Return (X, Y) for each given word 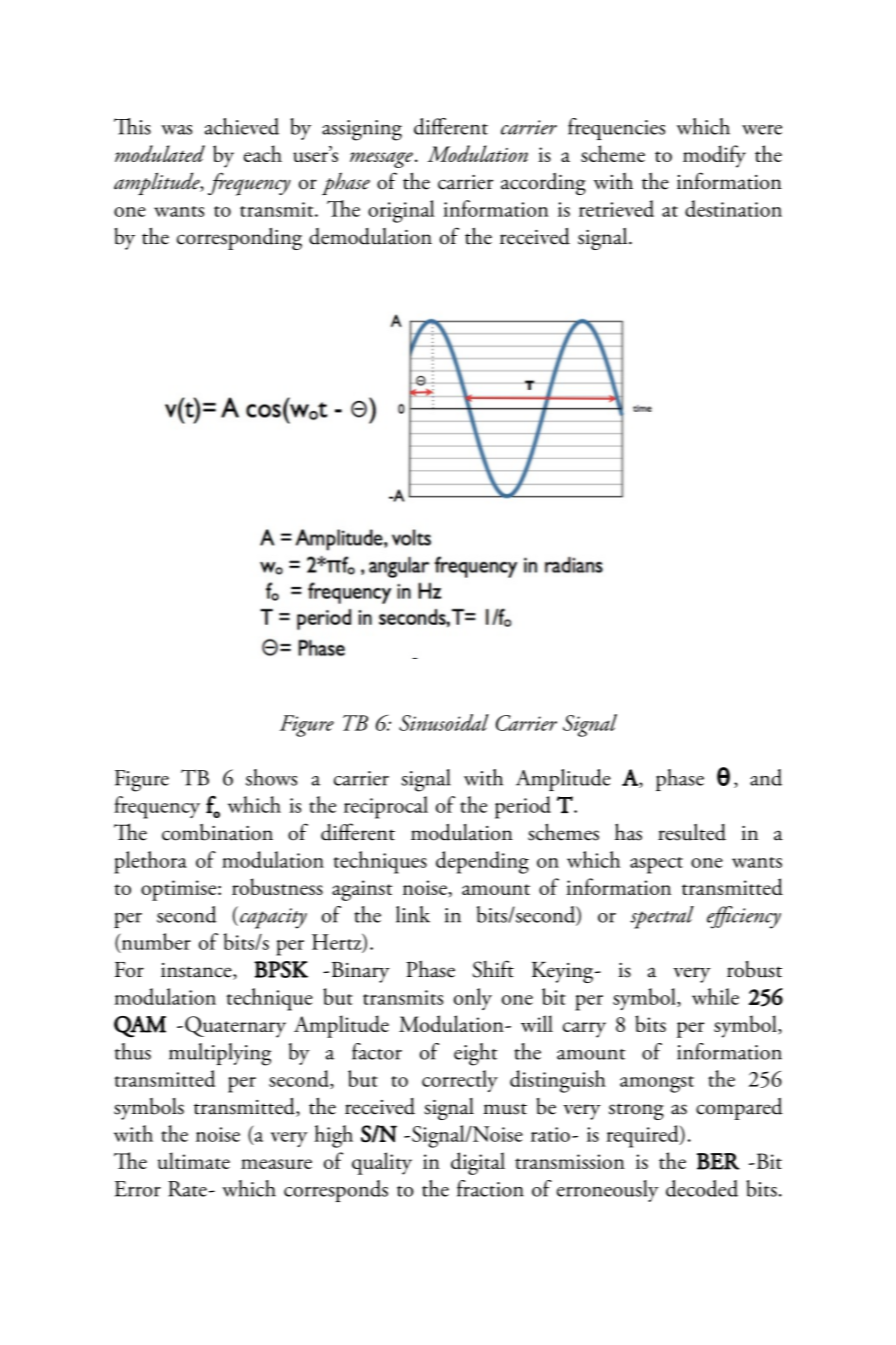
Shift (493, 969)
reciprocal (386, 807)
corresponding (239, 239)
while (715, 996)
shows (271, 777)
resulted (692, 832)
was (176, 130)
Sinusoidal (444, 722)
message (381, 160)
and (766, 777)
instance (197, 971)
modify (714, 156)
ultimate (194, 1160)
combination (217, 832)
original (401, 211)
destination (733, 208)
